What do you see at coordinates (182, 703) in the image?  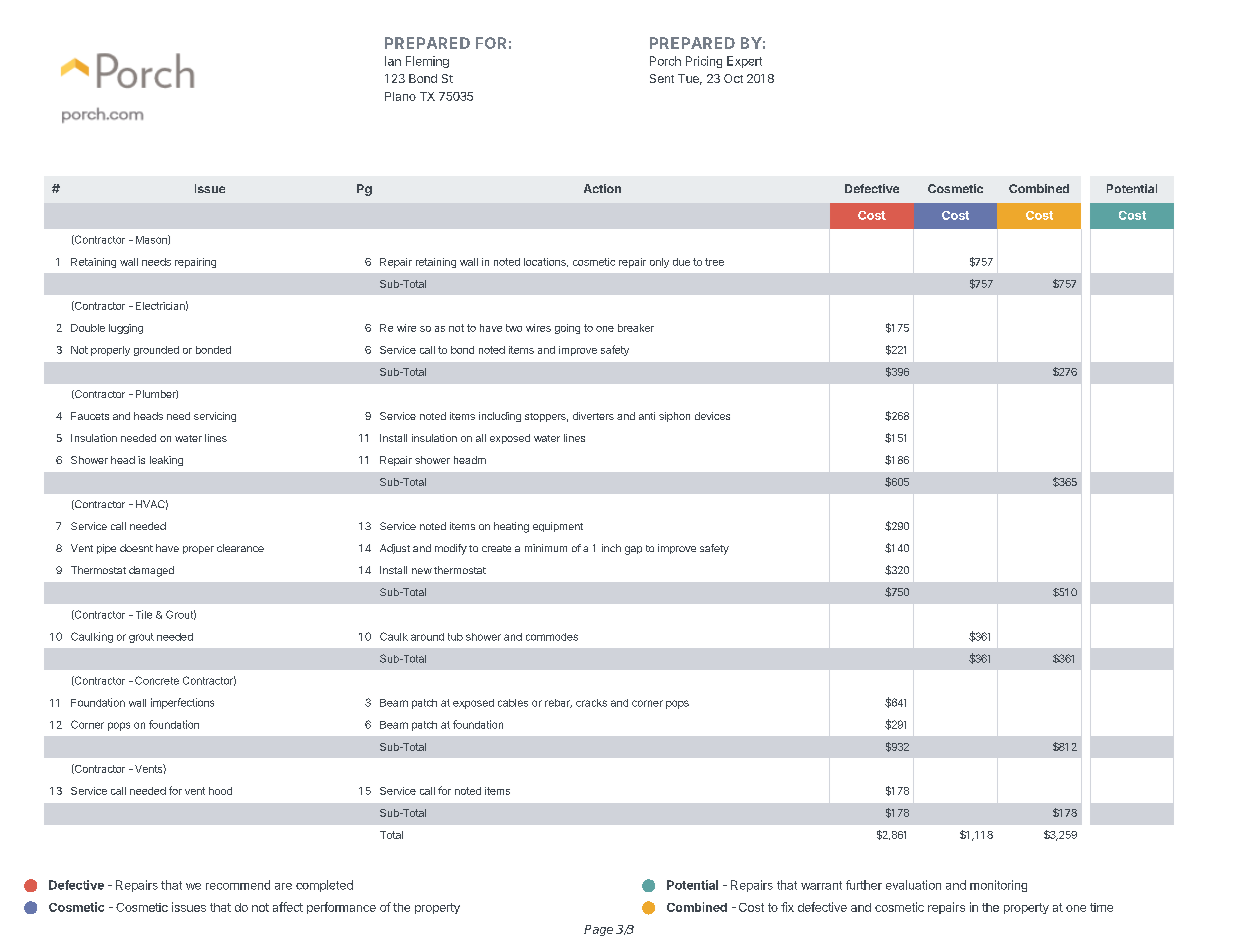 I see `imperfections` at bounding box center [182, 703].
